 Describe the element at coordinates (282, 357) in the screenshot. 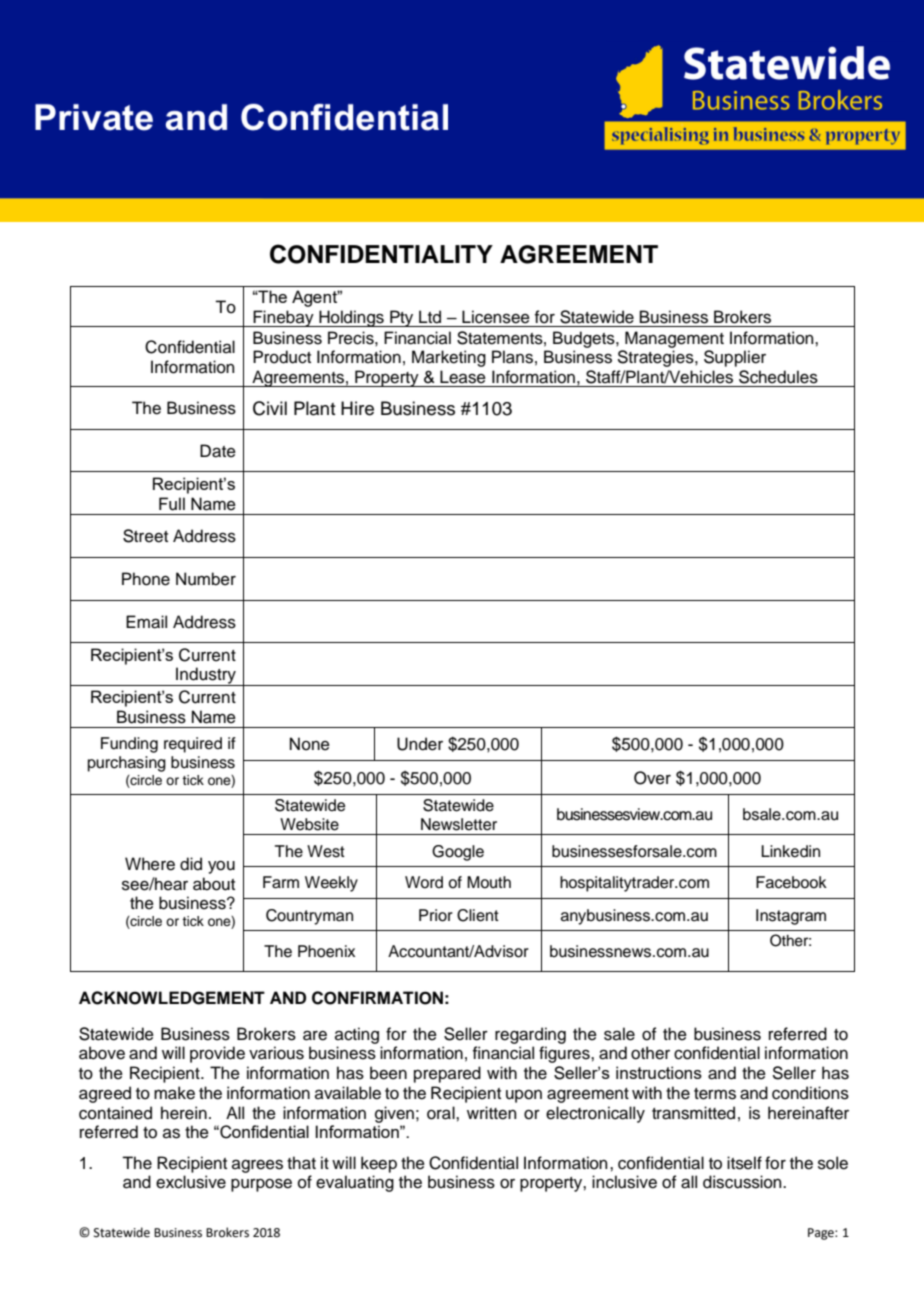

I see `Product` at that location.
